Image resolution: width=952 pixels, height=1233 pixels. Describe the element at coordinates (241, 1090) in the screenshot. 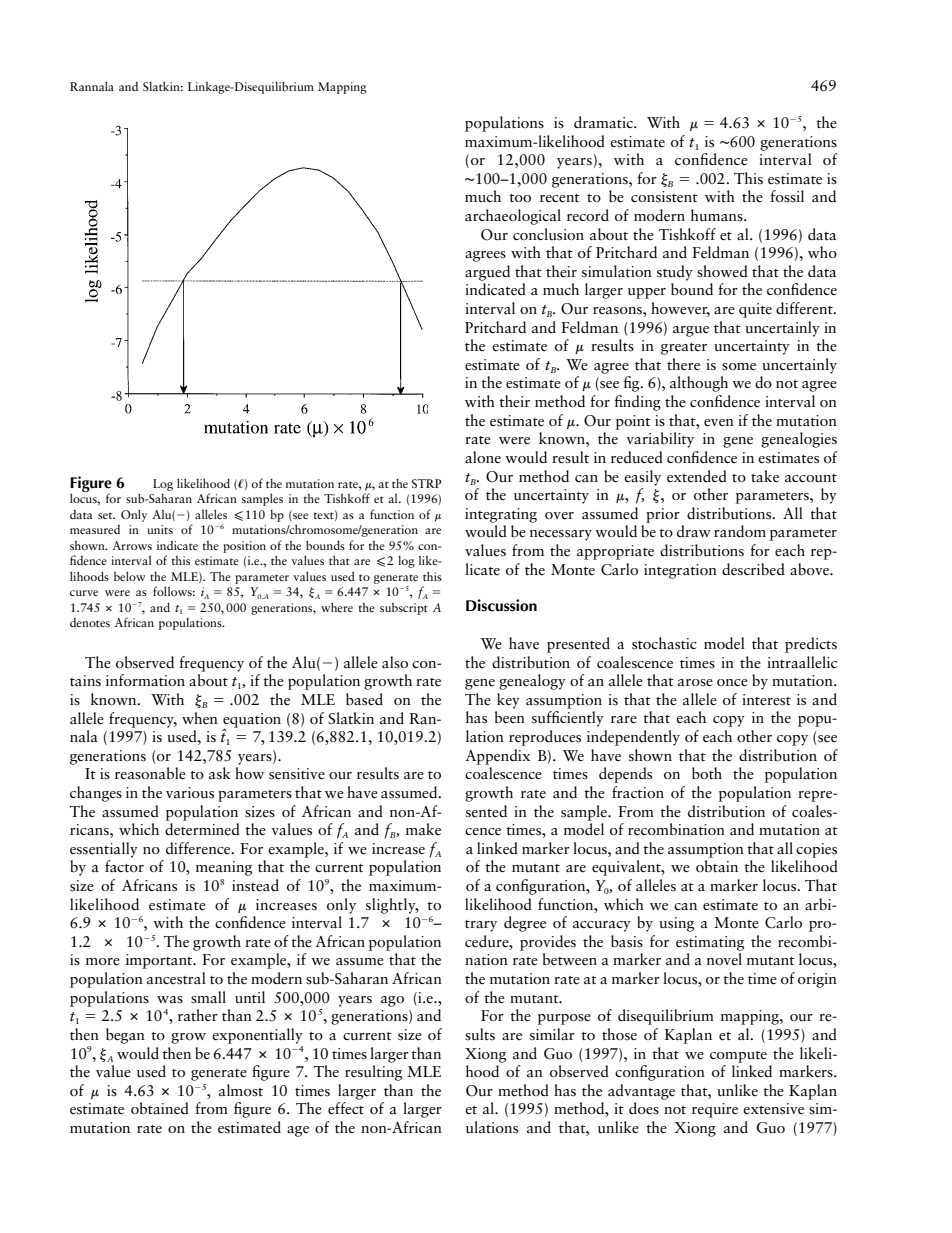

I see `almost` at that location.
